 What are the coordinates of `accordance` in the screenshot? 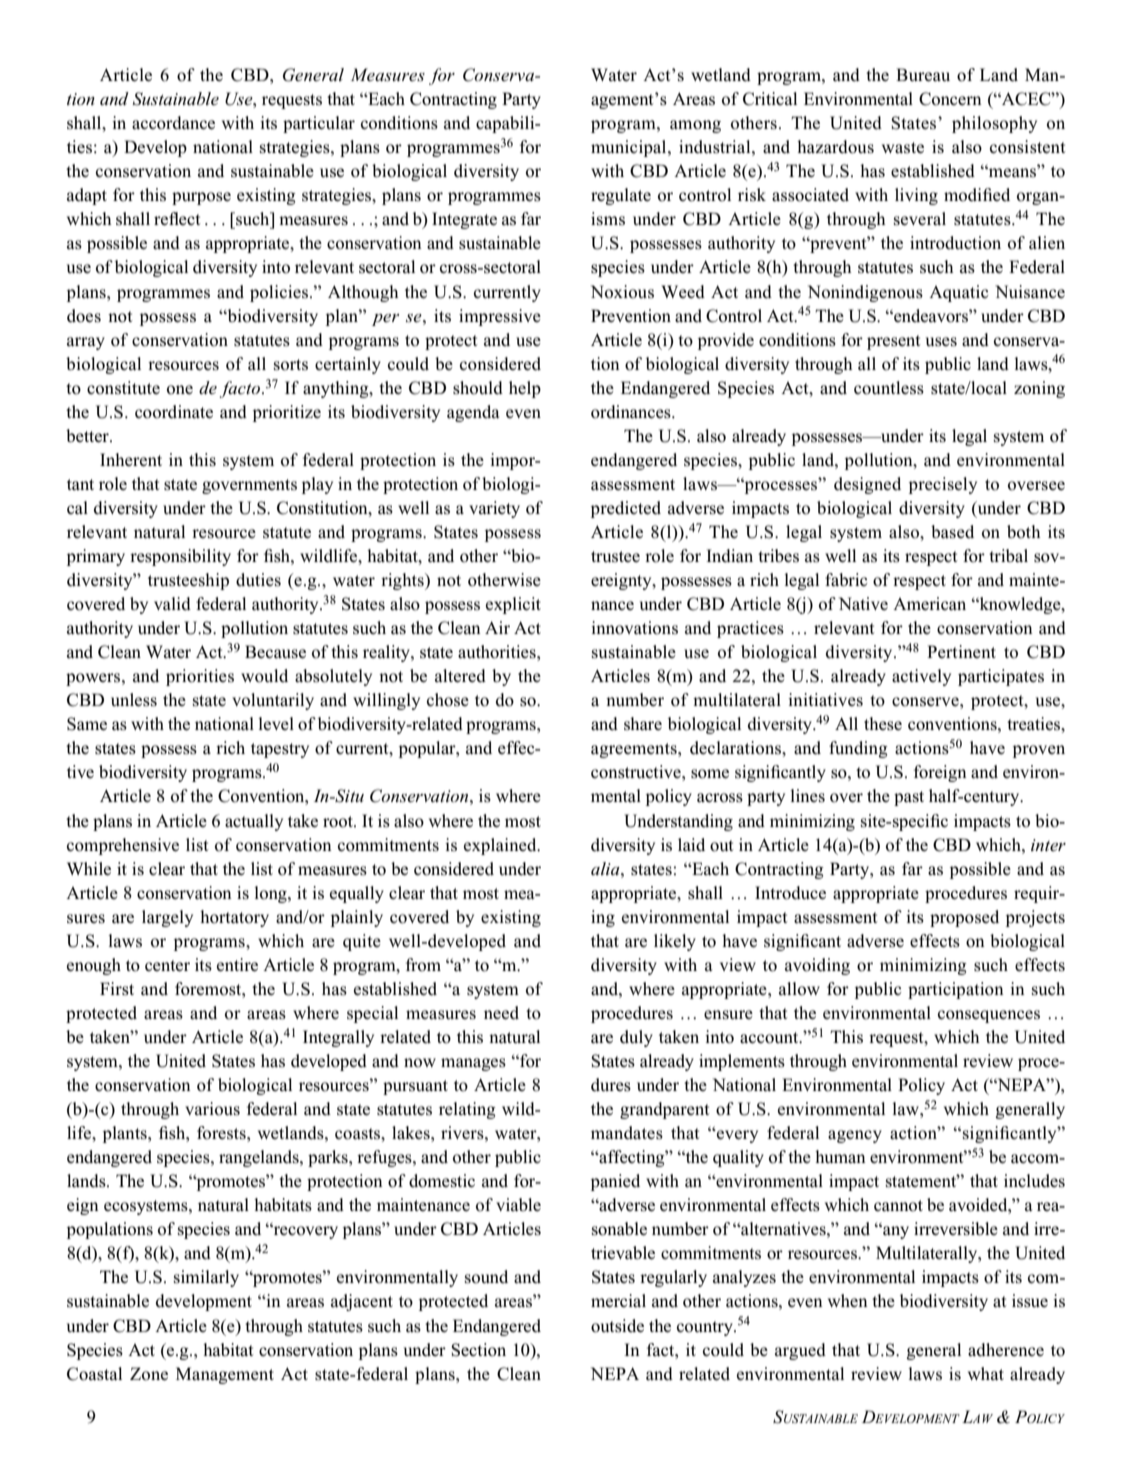 It's located at (173, 123).
